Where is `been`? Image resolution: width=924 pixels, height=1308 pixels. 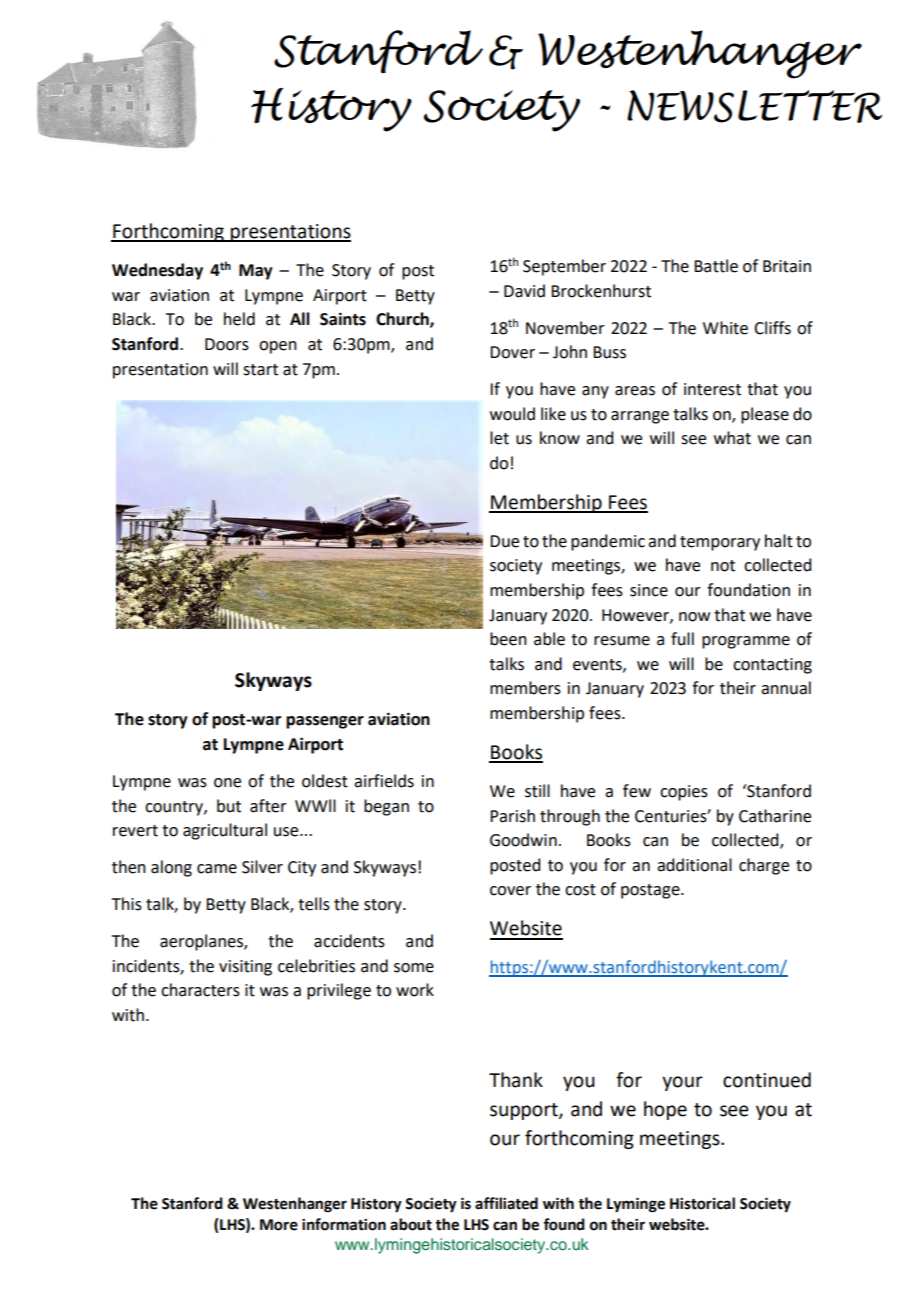
been is located at coordinates (508, 639).
